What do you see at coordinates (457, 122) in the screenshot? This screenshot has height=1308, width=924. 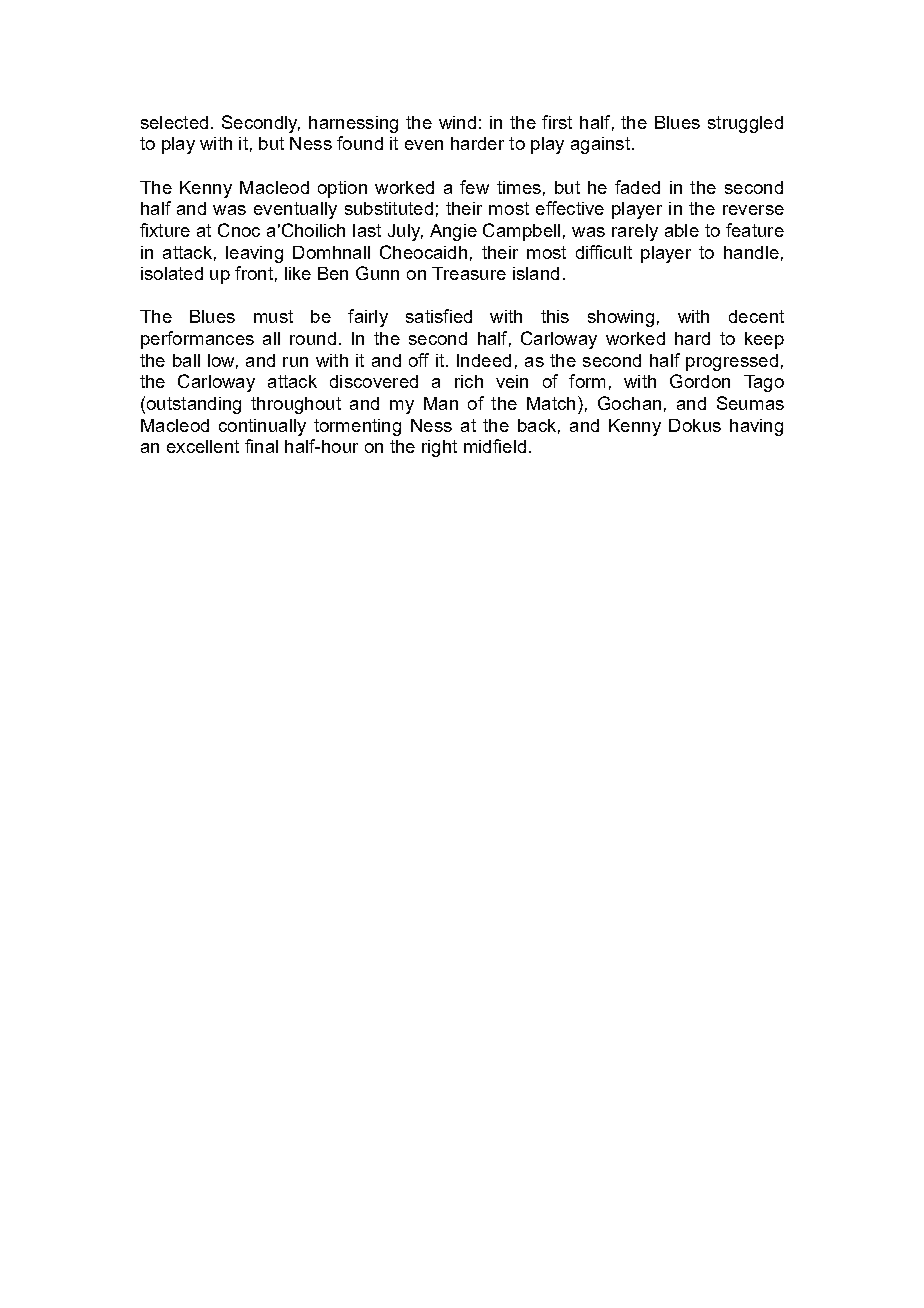 I see `wind` at bounding box center [457, 122].
